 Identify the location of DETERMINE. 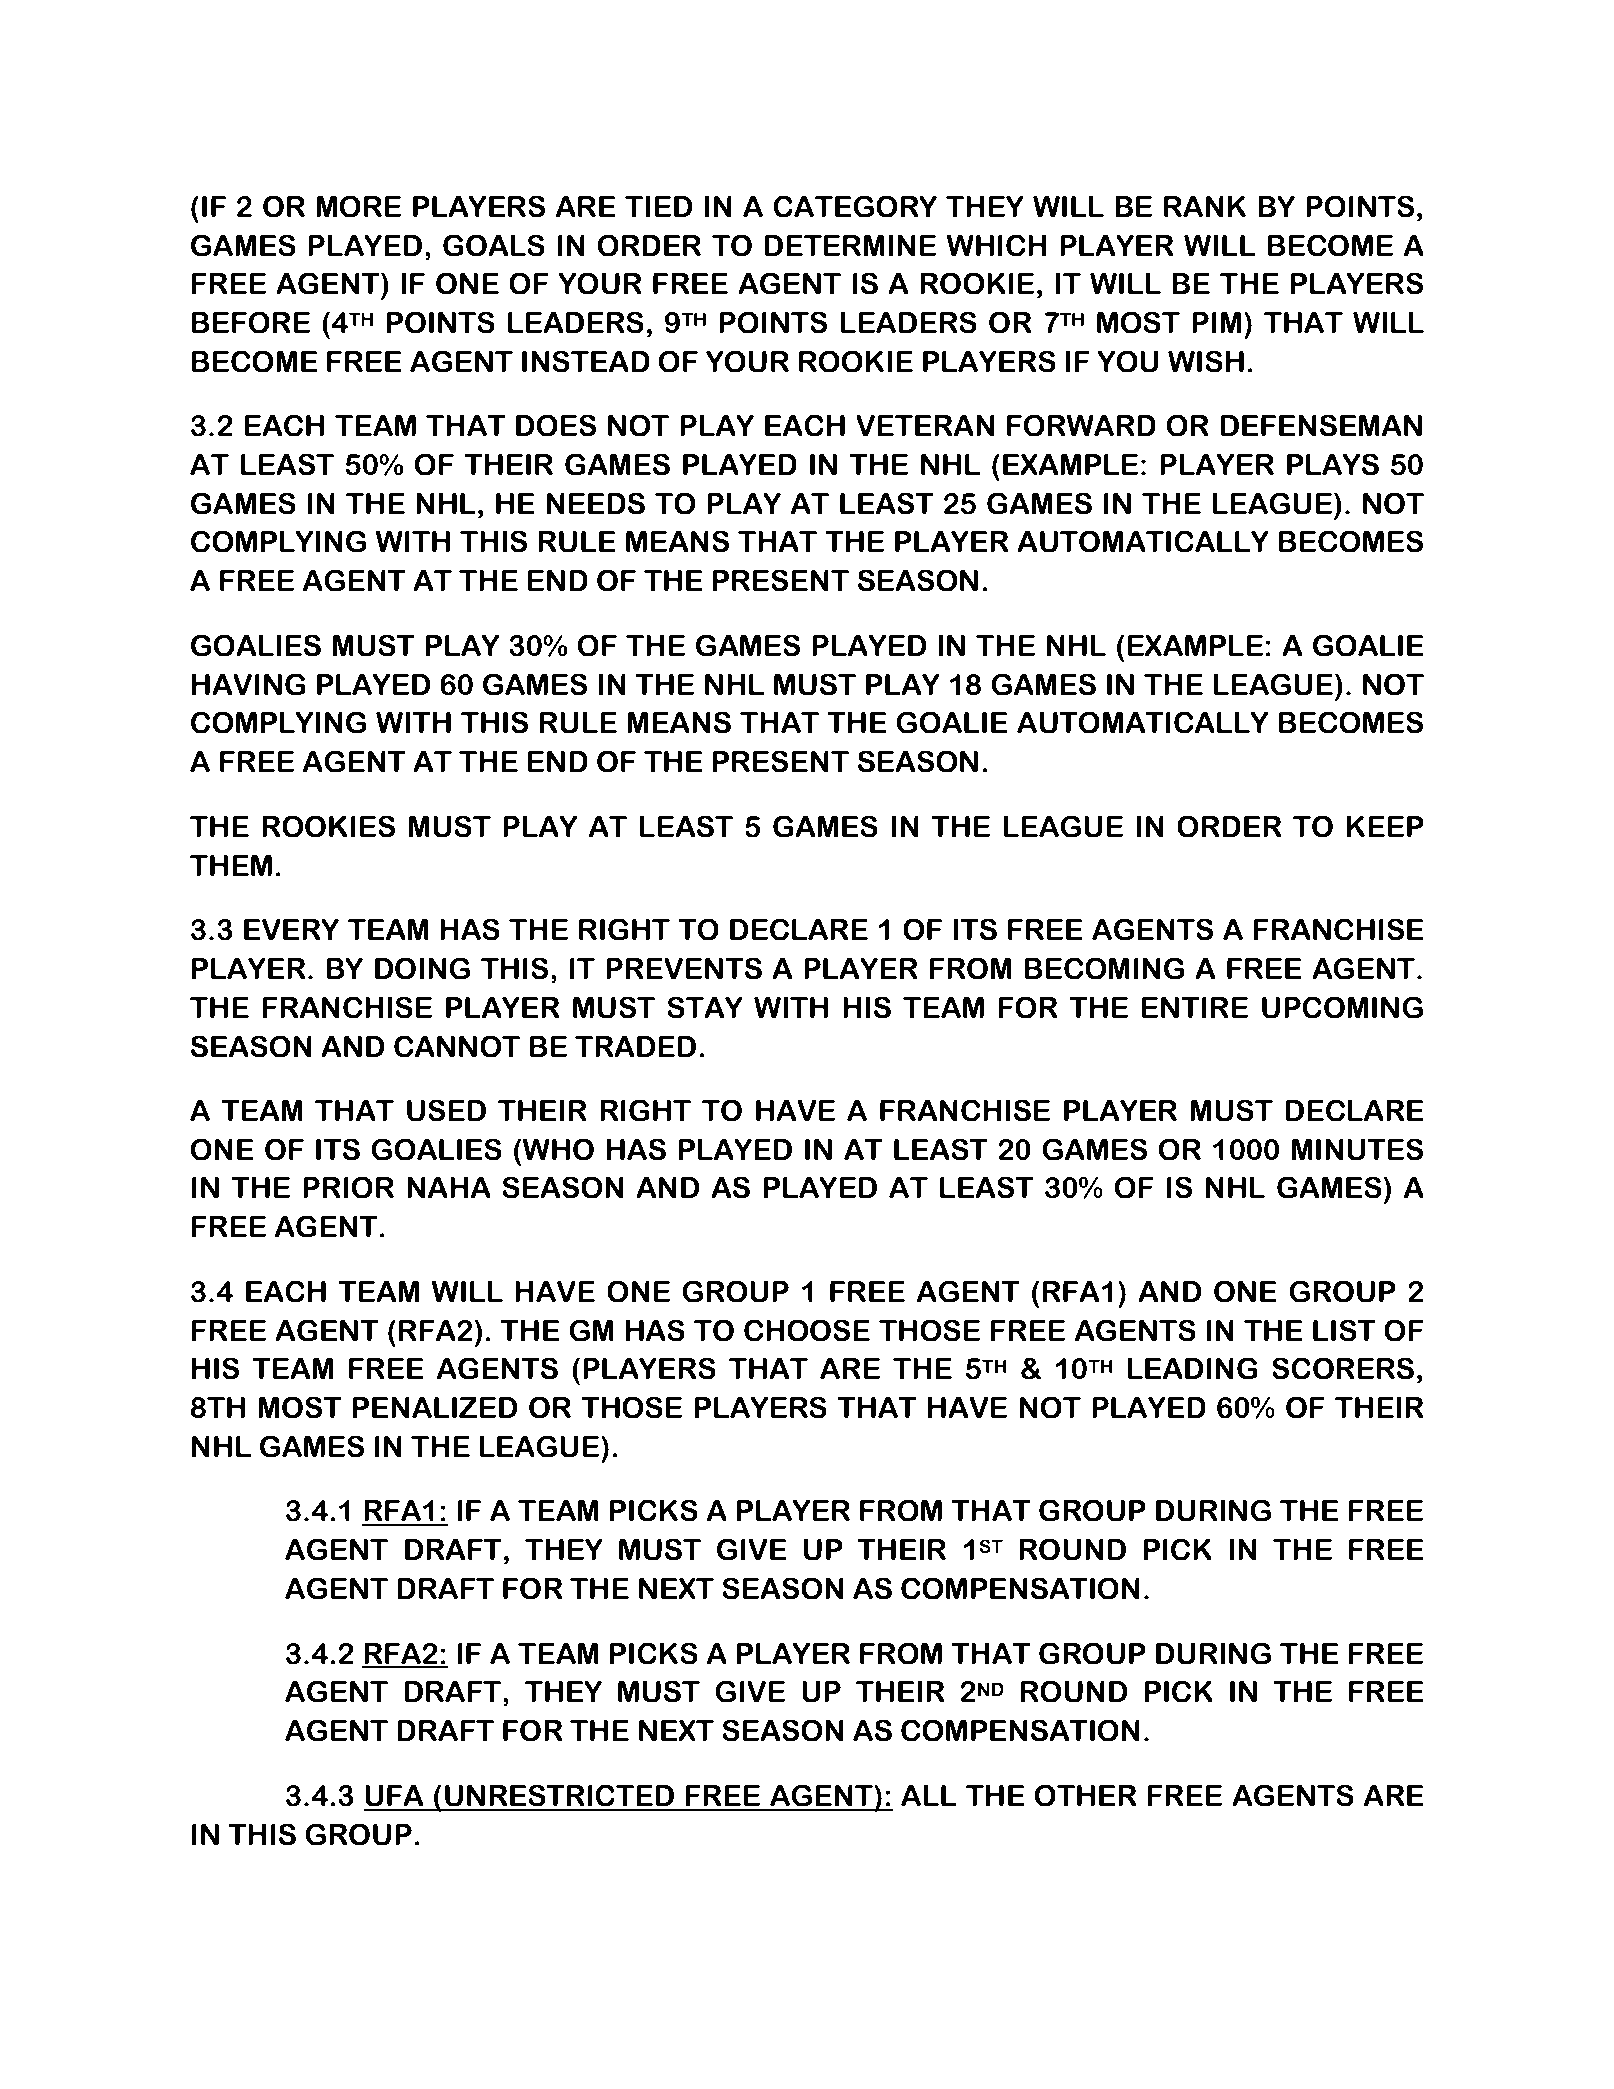
(850, 245).
